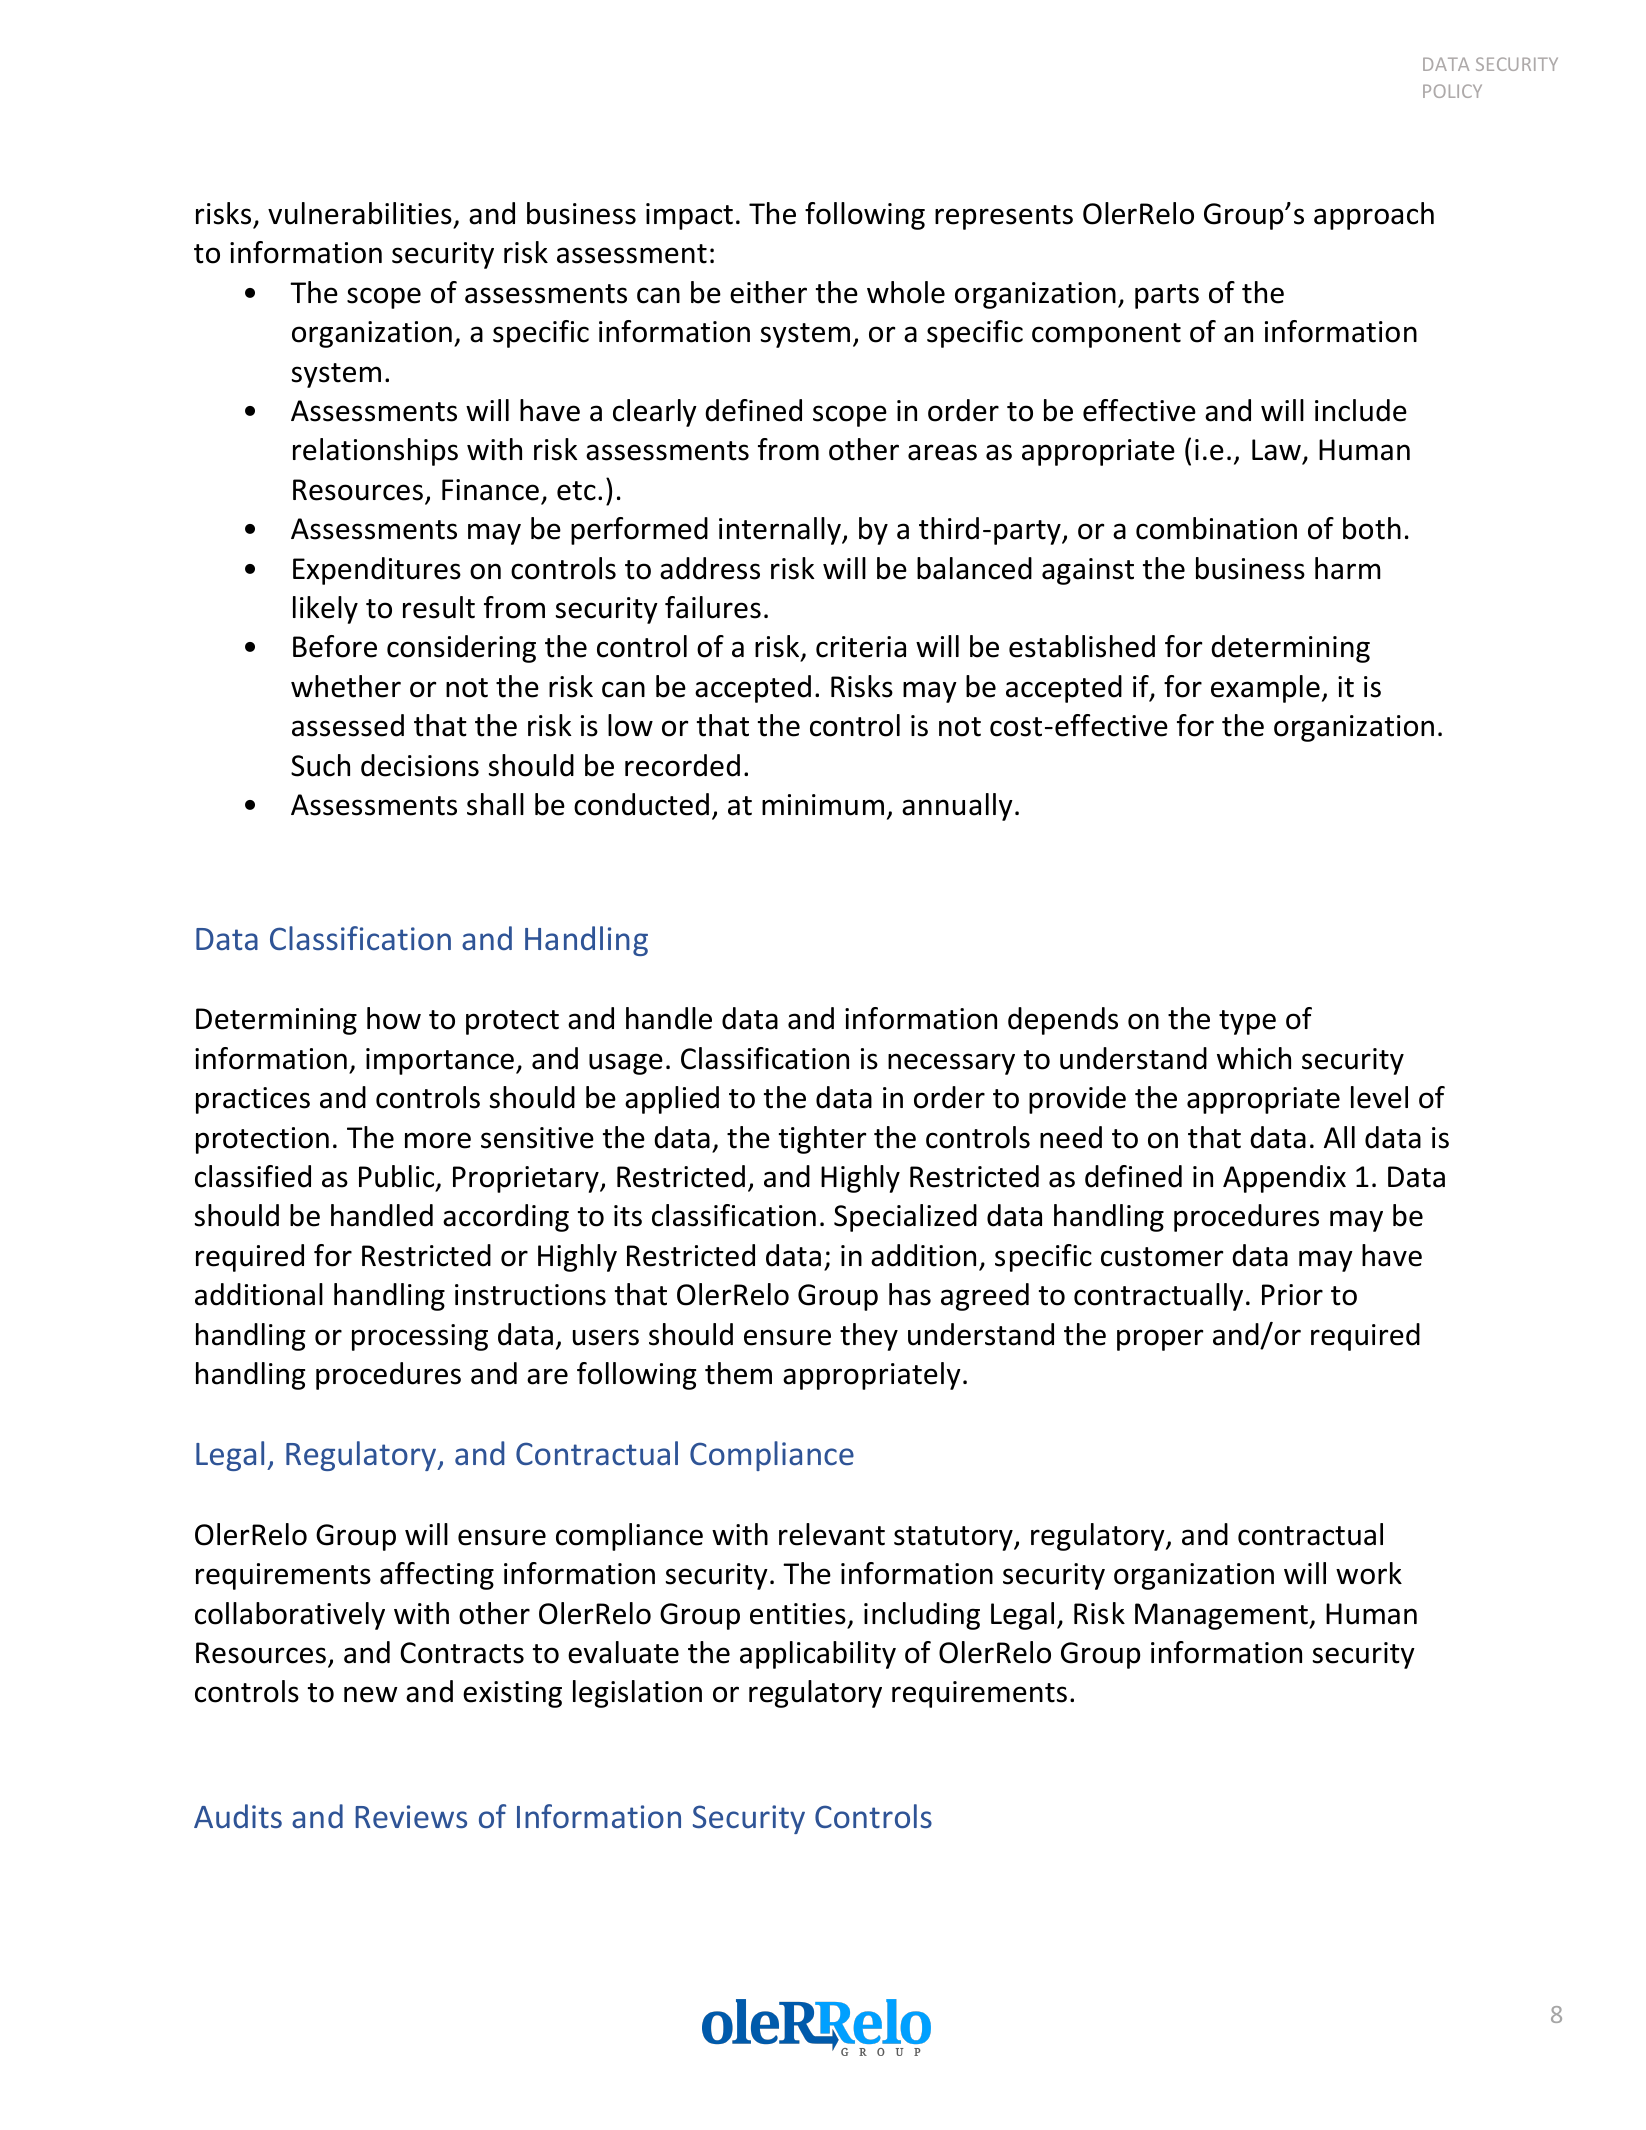 The width and height of the page is (1646, 2130). I want to click on Public, so click(398, 1177).
